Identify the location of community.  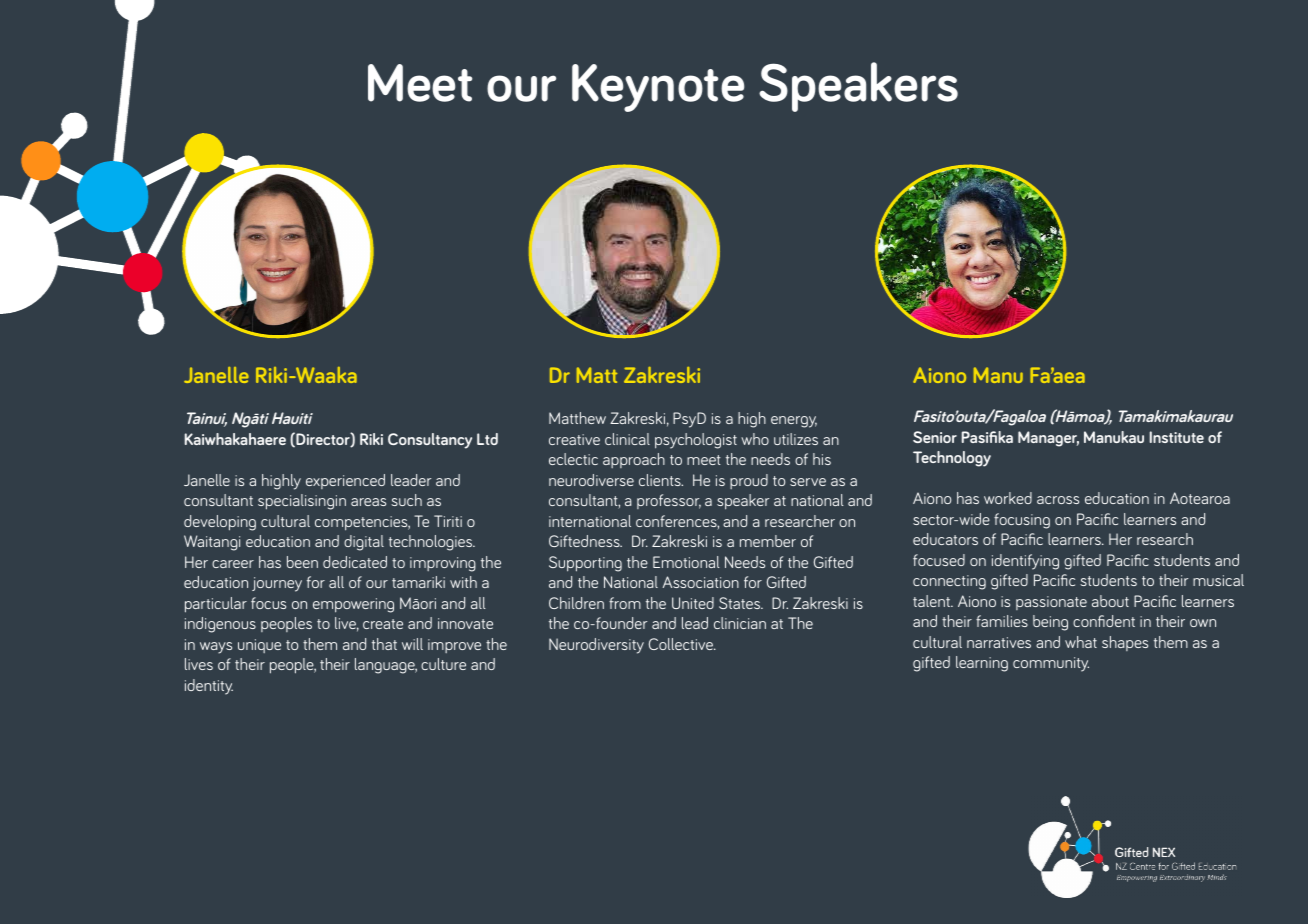
(1051, 664).
